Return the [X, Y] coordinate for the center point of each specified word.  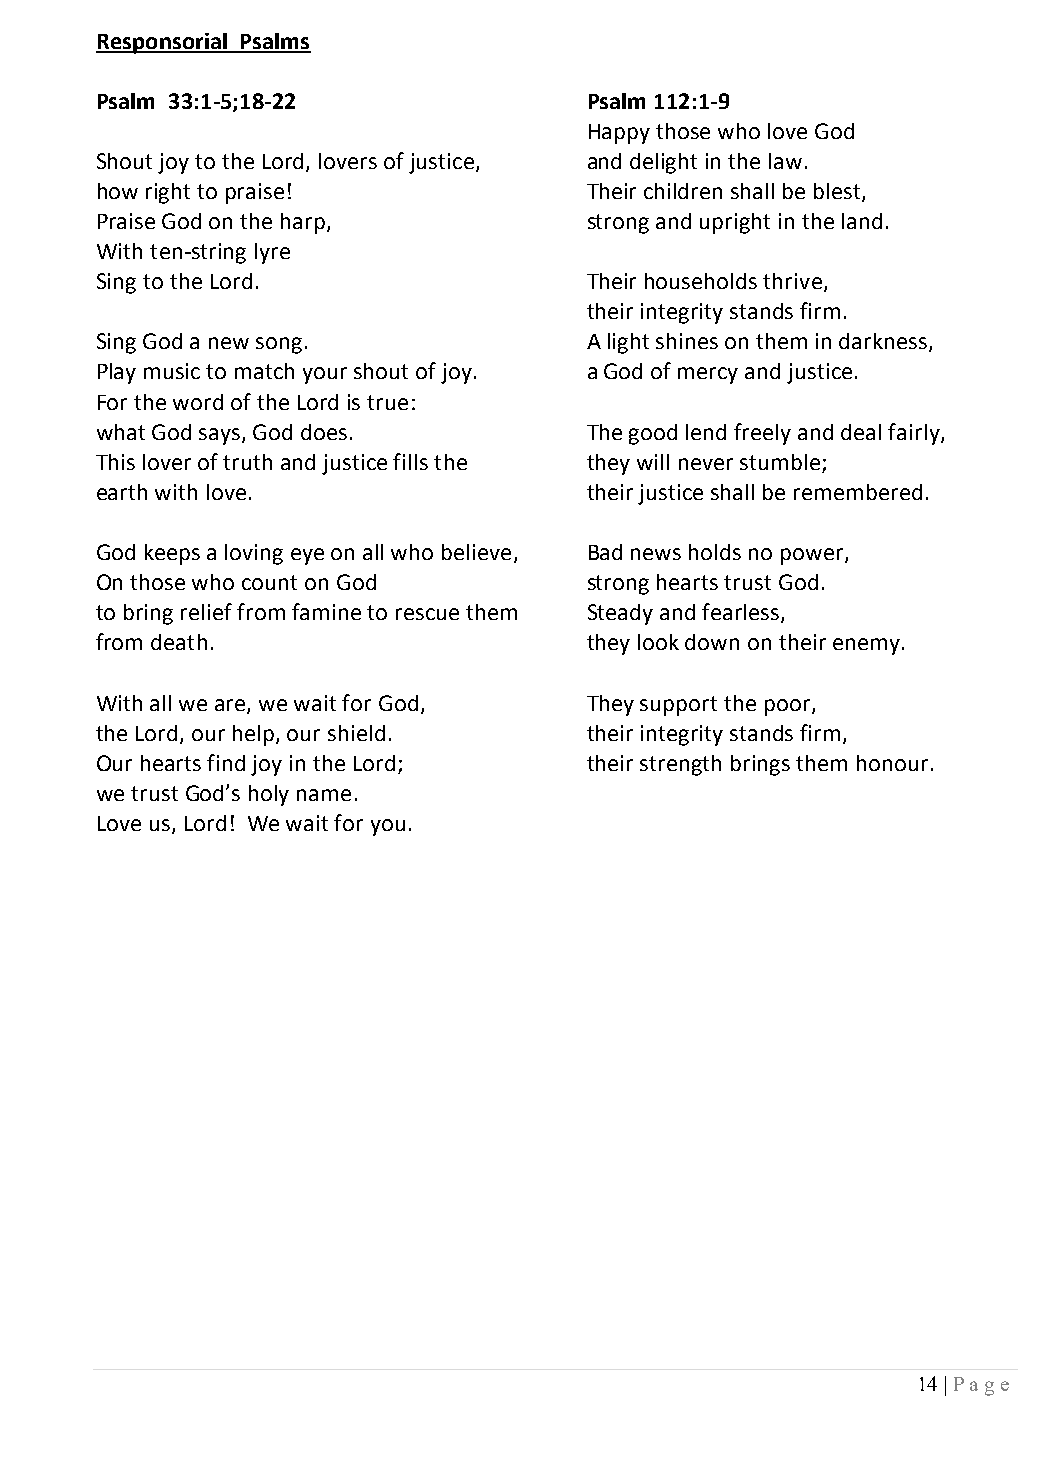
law [785, 161]
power [813, 556]
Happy [619, 134]
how [118, 191]
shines [687, 341]
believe [476, 552]
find [226, 762]
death [179, 642]
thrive [792, 281]
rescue [427, 614]
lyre [272, 253]
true [387, 402]
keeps [172, 554]
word [198, 402]
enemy [866, 646]
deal [861, 432]
